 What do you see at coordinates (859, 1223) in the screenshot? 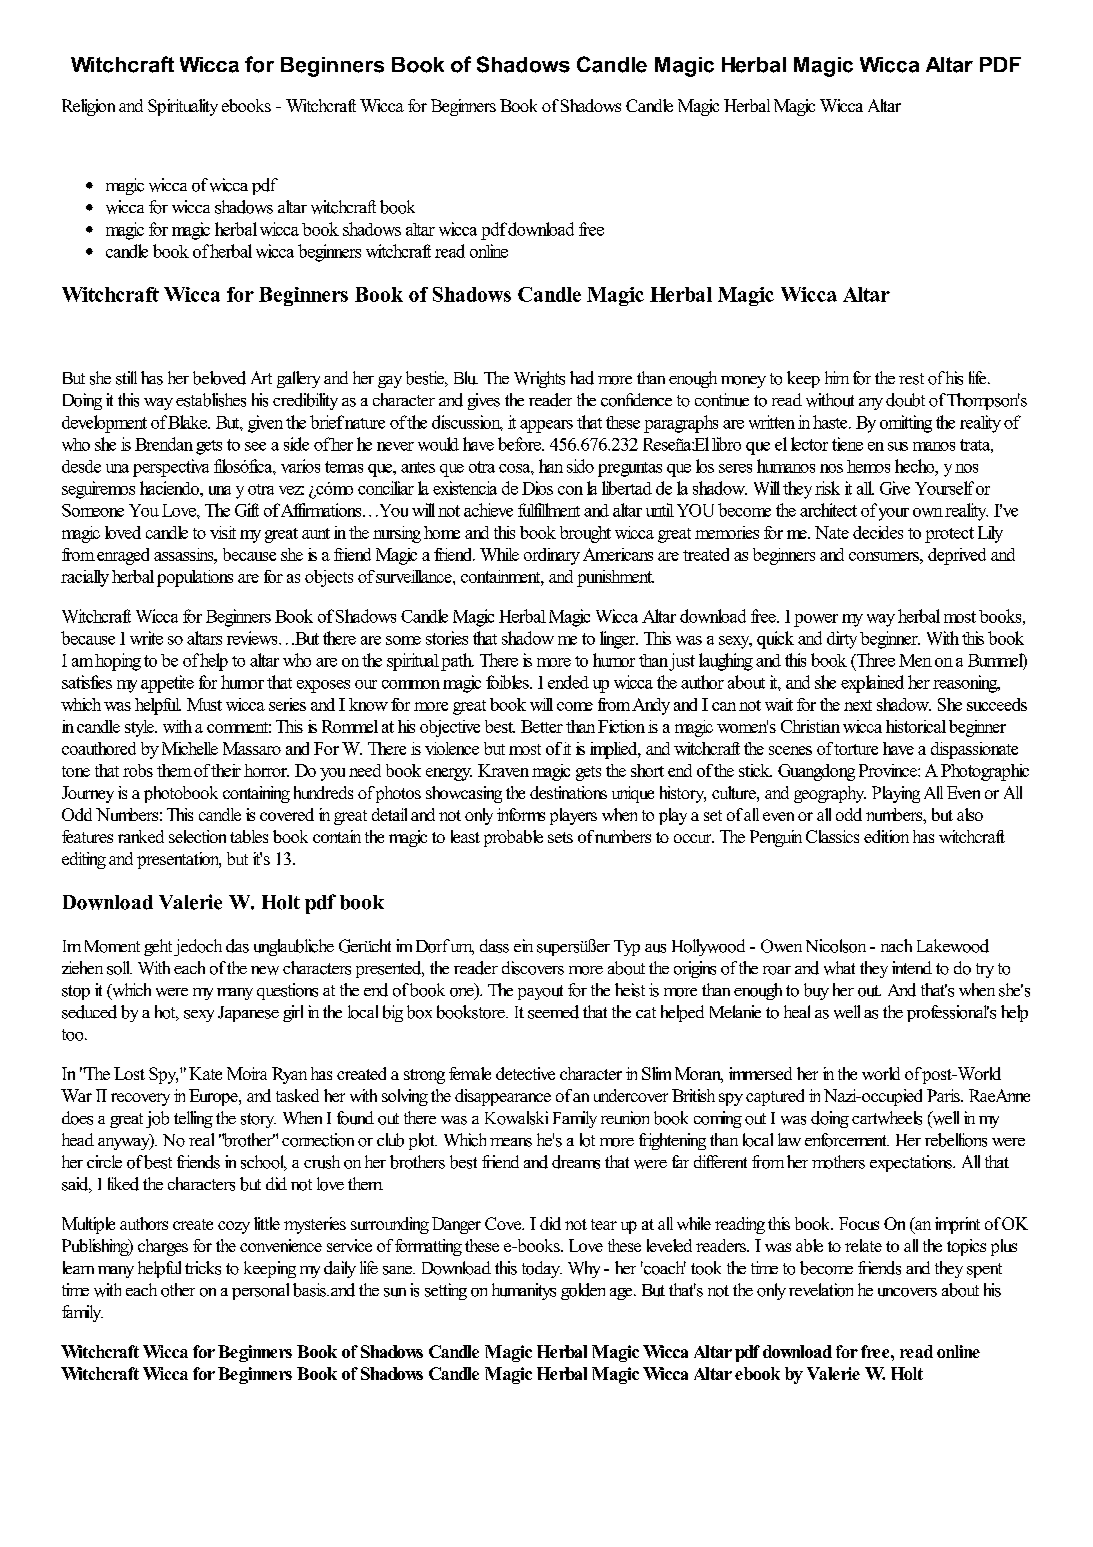
I see `Focus` at bounding box center [859, 1223].
